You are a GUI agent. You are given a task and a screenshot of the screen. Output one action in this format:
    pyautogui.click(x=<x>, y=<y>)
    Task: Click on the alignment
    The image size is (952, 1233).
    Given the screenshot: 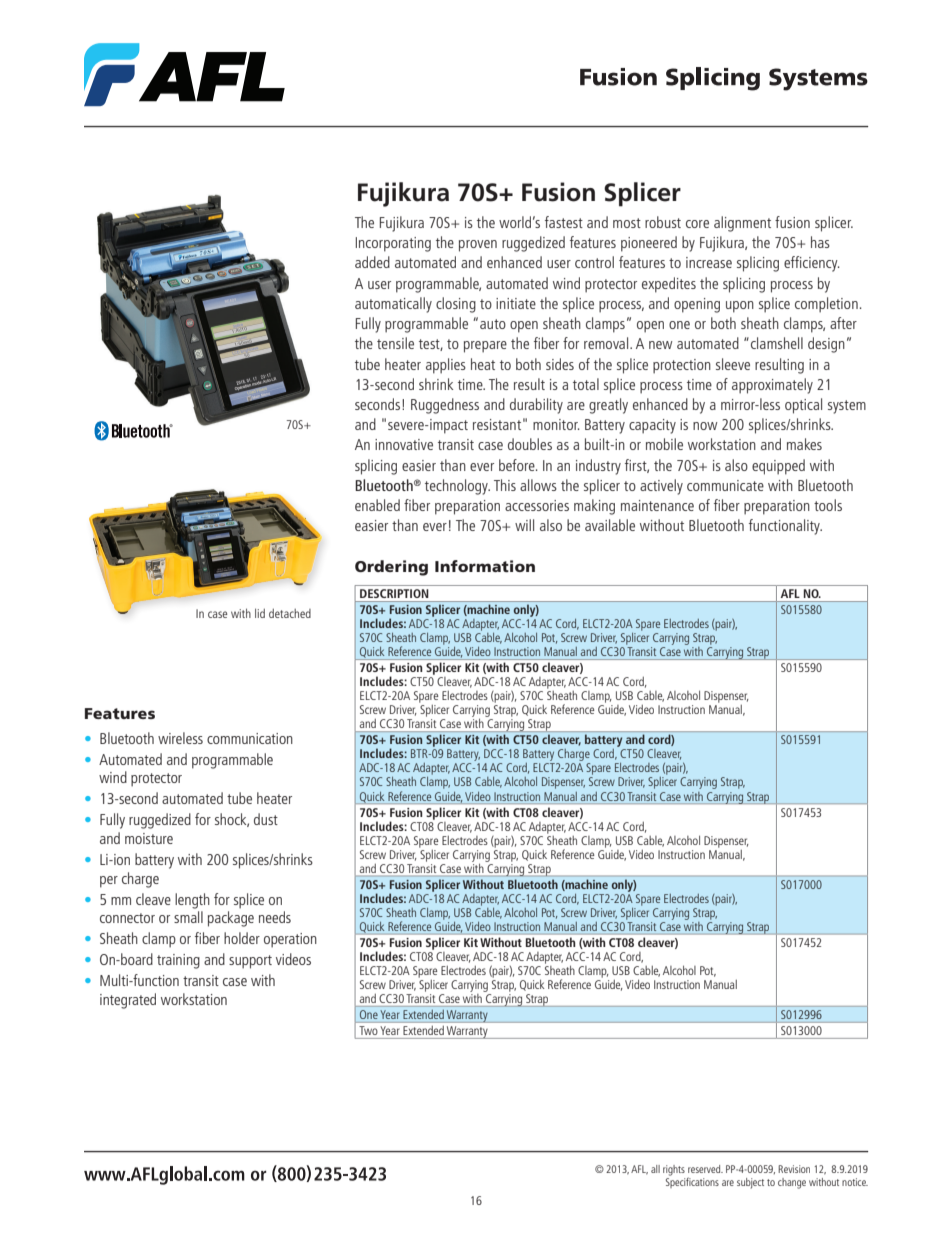 What is the action you would take?
    pyautogui.click(x=742, y=224)
